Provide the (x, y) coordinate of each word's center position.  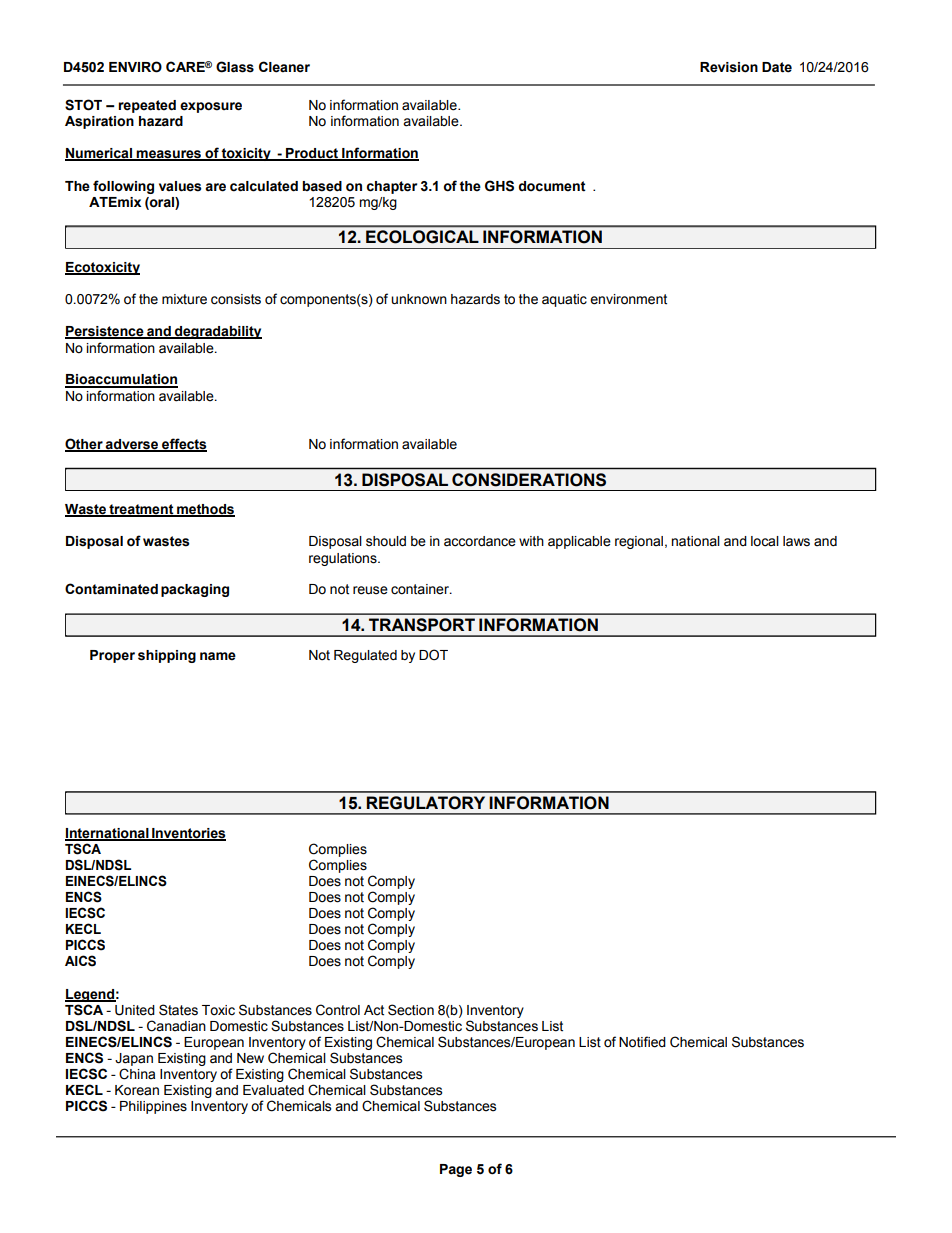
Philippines (153, 1107)
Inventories (188, 834)
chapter (392, 187)
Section (411, 1010)
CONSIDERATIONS (529, 480)
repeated (147, 106)
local (765, 541)
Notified (642, 1042)
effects (183, 445)
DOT (433, 655)
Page (456, 1170)
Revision (729, 67)
